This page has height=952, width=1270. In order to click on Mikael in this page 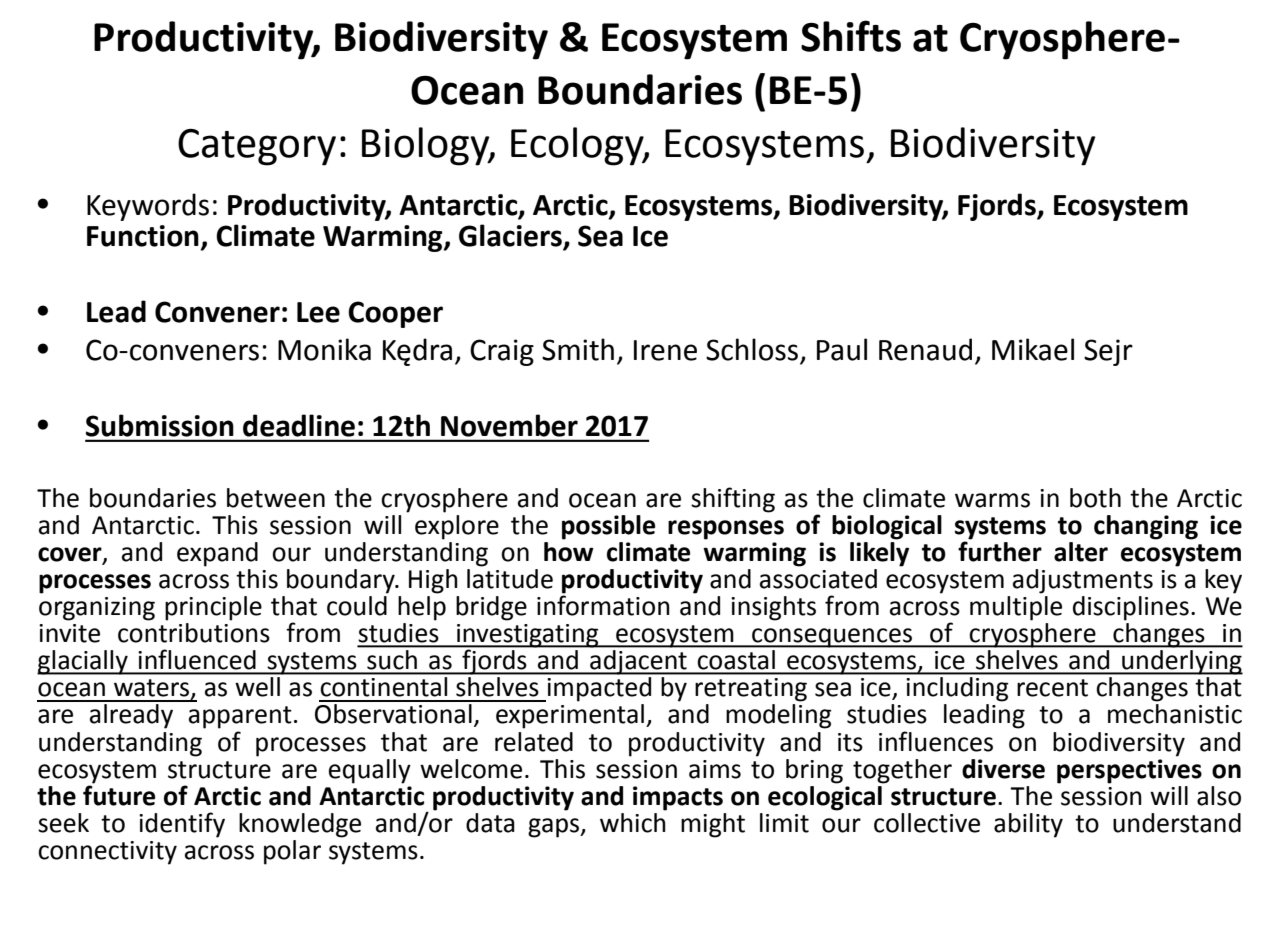, I will do `click(1033, 349)`.
